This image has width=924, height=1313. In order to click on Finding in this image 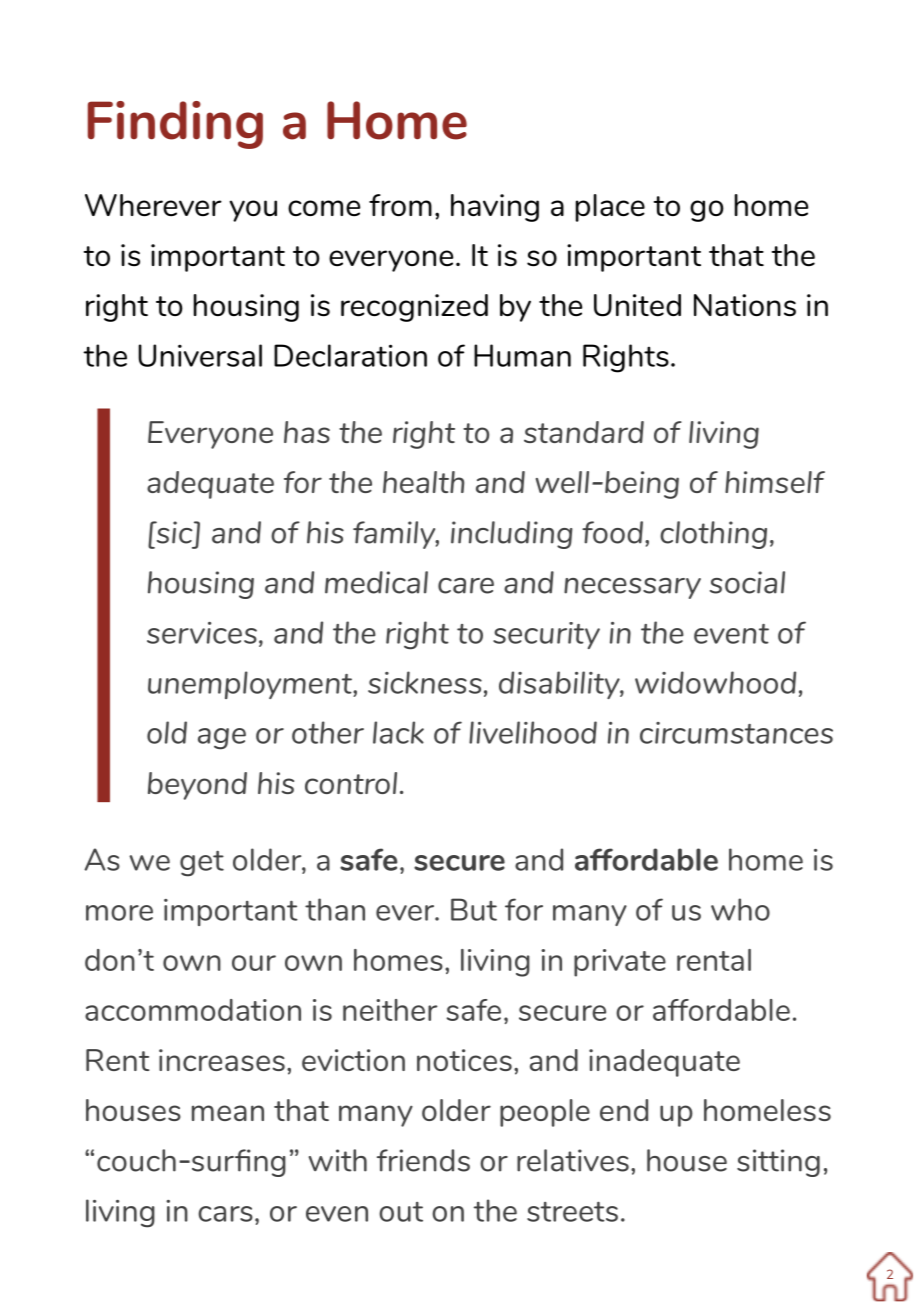, I will do `click(175, 125)`.
